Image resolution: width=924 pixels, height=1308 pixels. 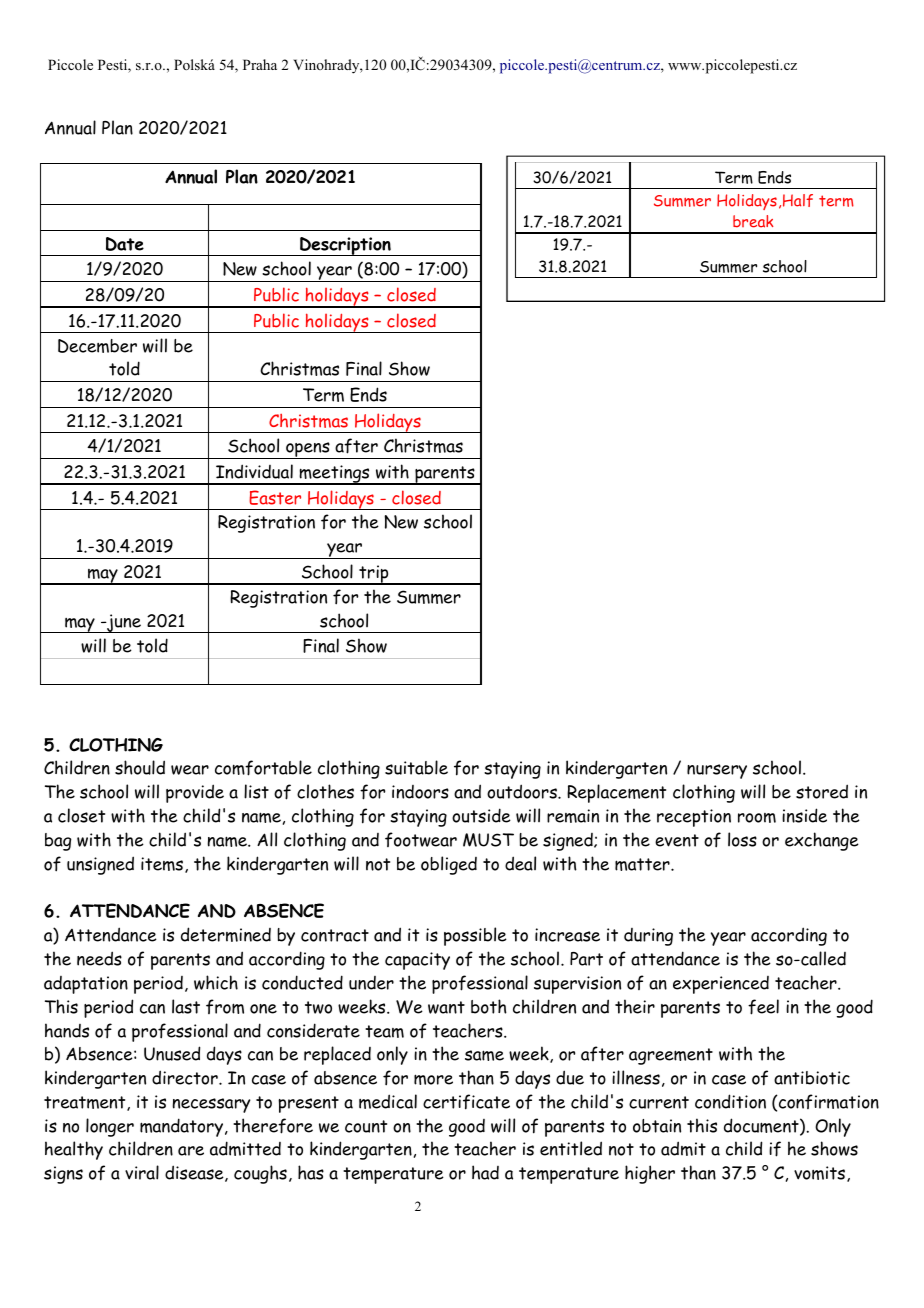 I want to click on meetings, so click(x=334, y=475).
